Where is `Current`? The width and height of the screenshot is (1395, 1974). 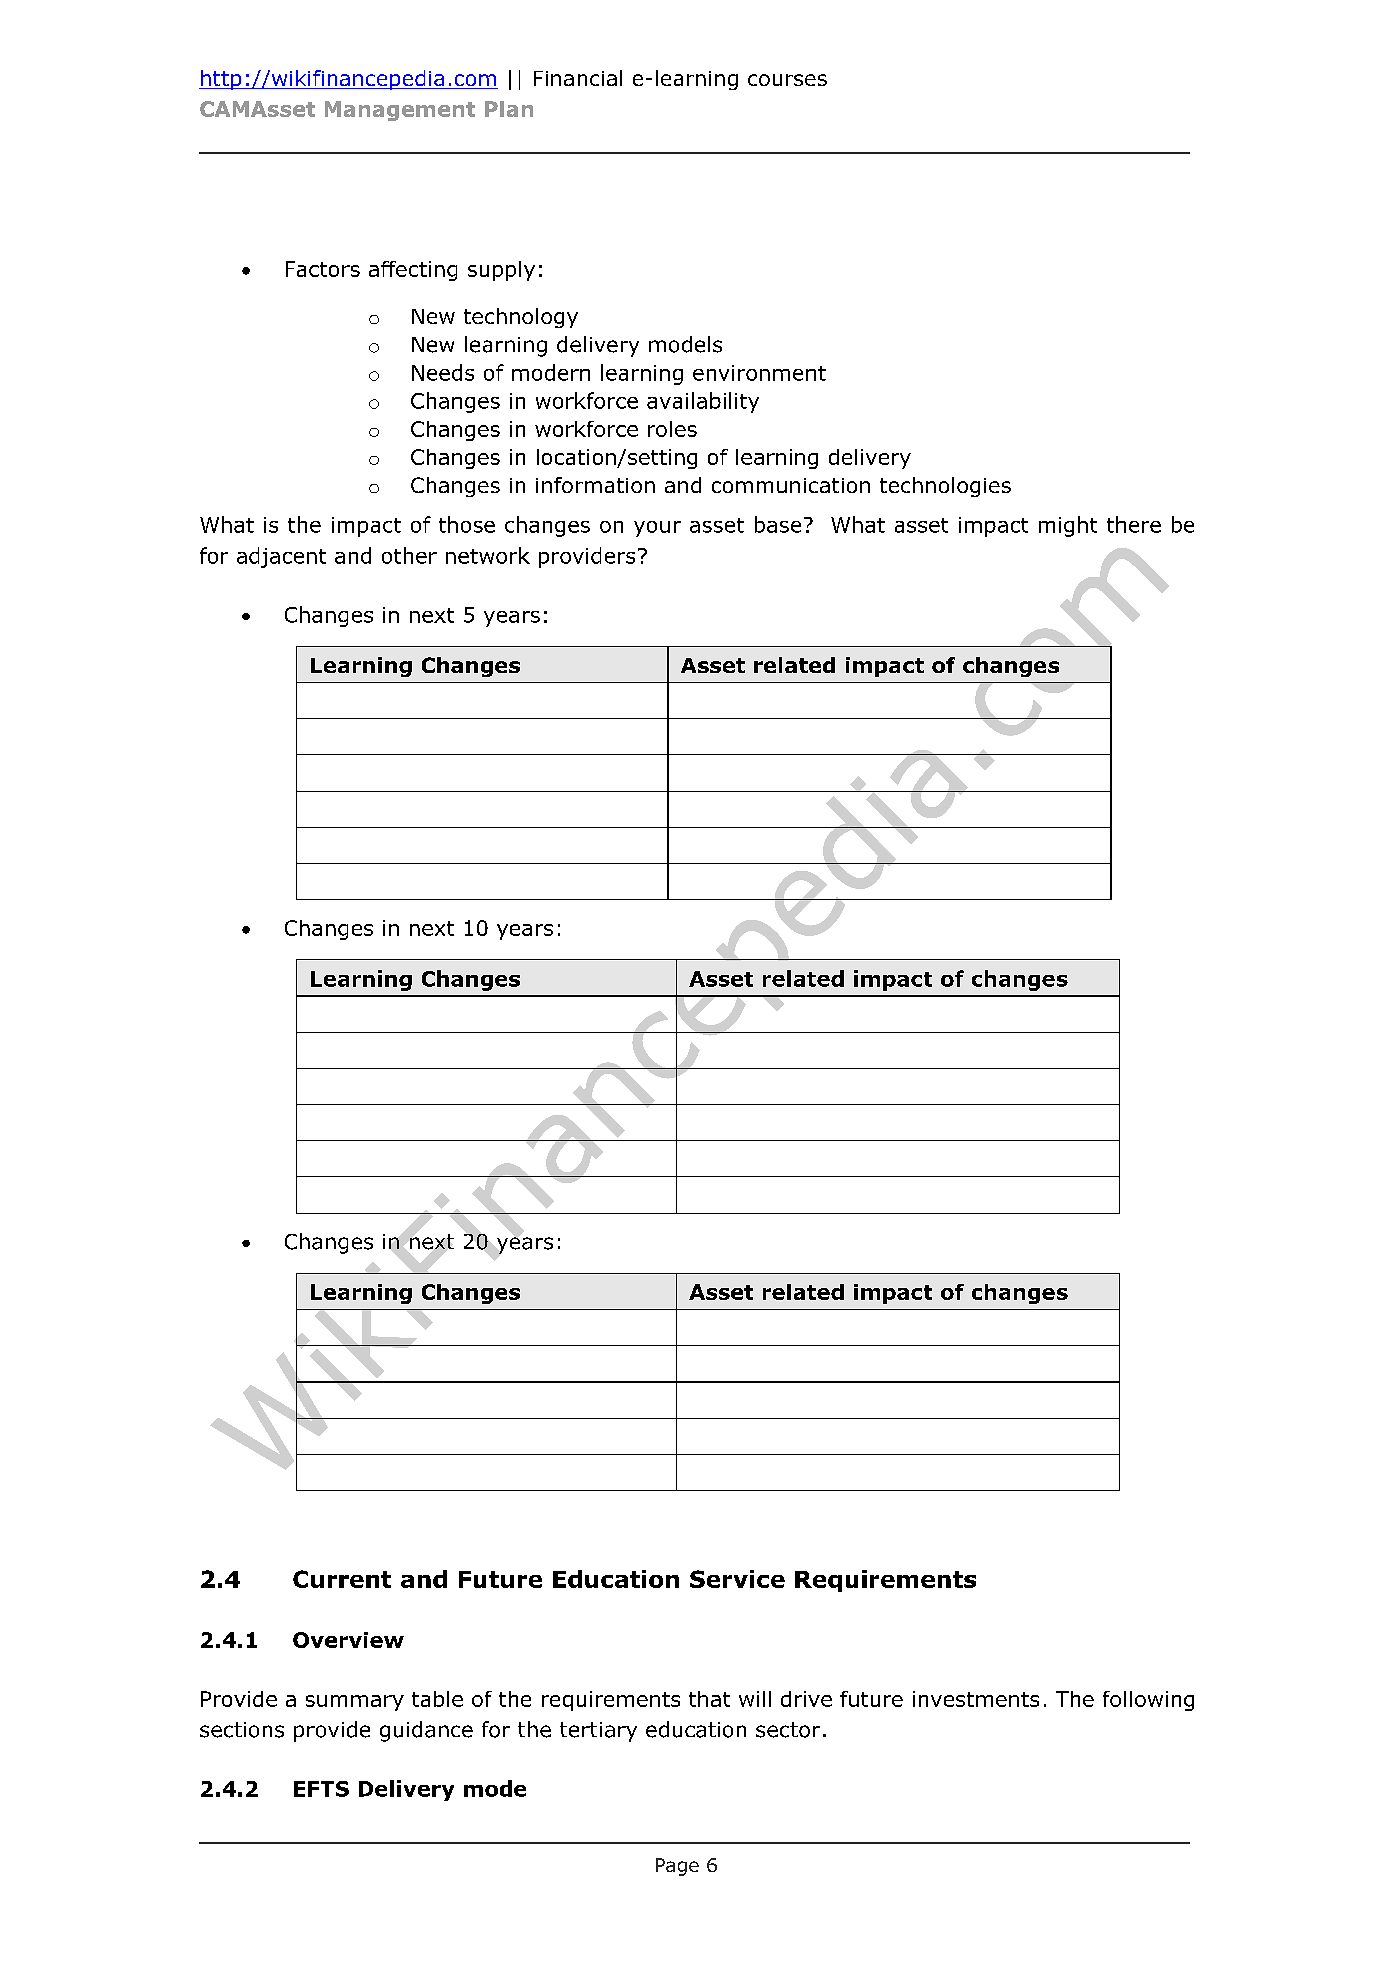
Current is located at coordinates (342, 1579).
